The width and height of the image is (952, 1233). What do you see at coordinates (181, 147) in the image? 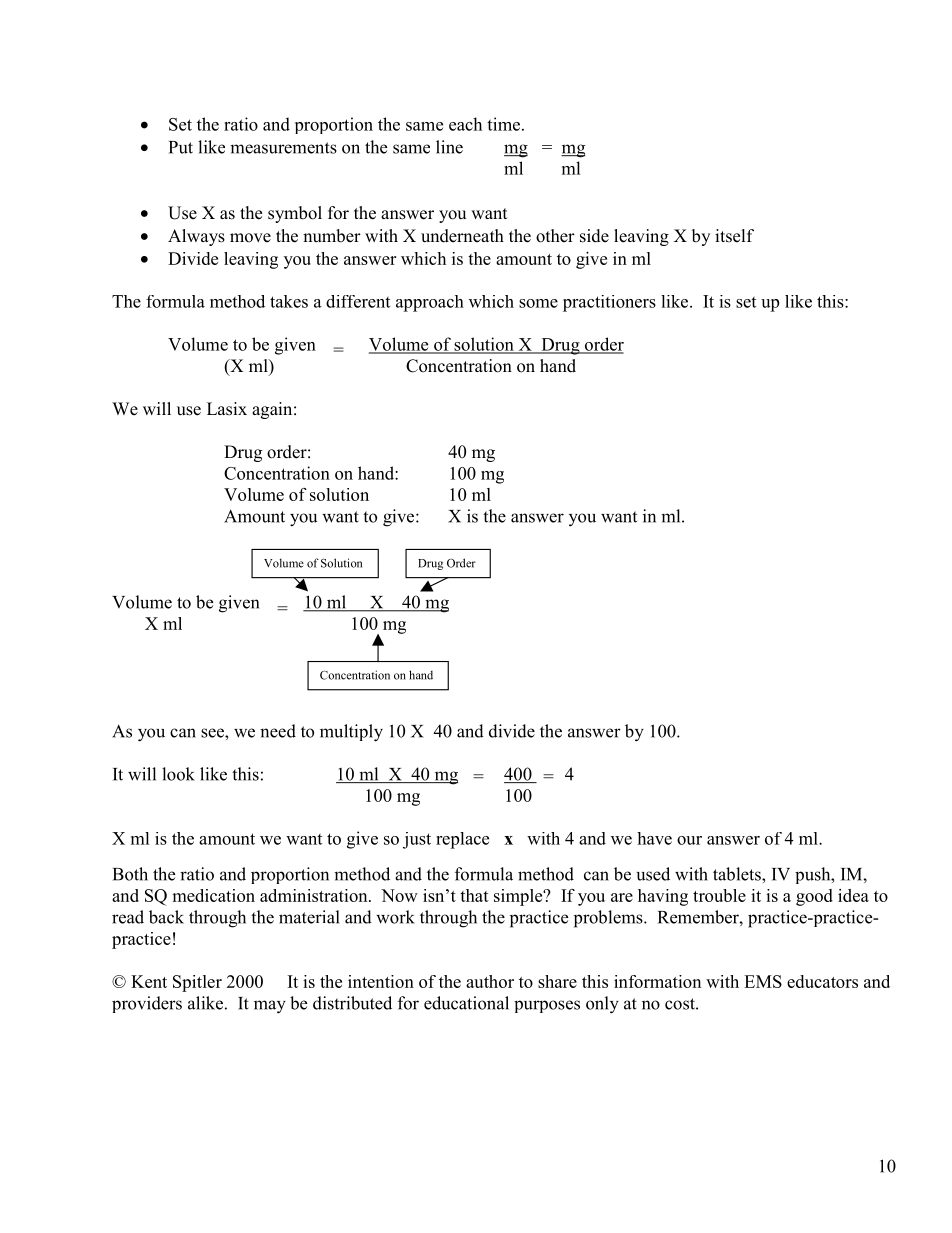
I see `Put` at bounding box center [181, 147].
